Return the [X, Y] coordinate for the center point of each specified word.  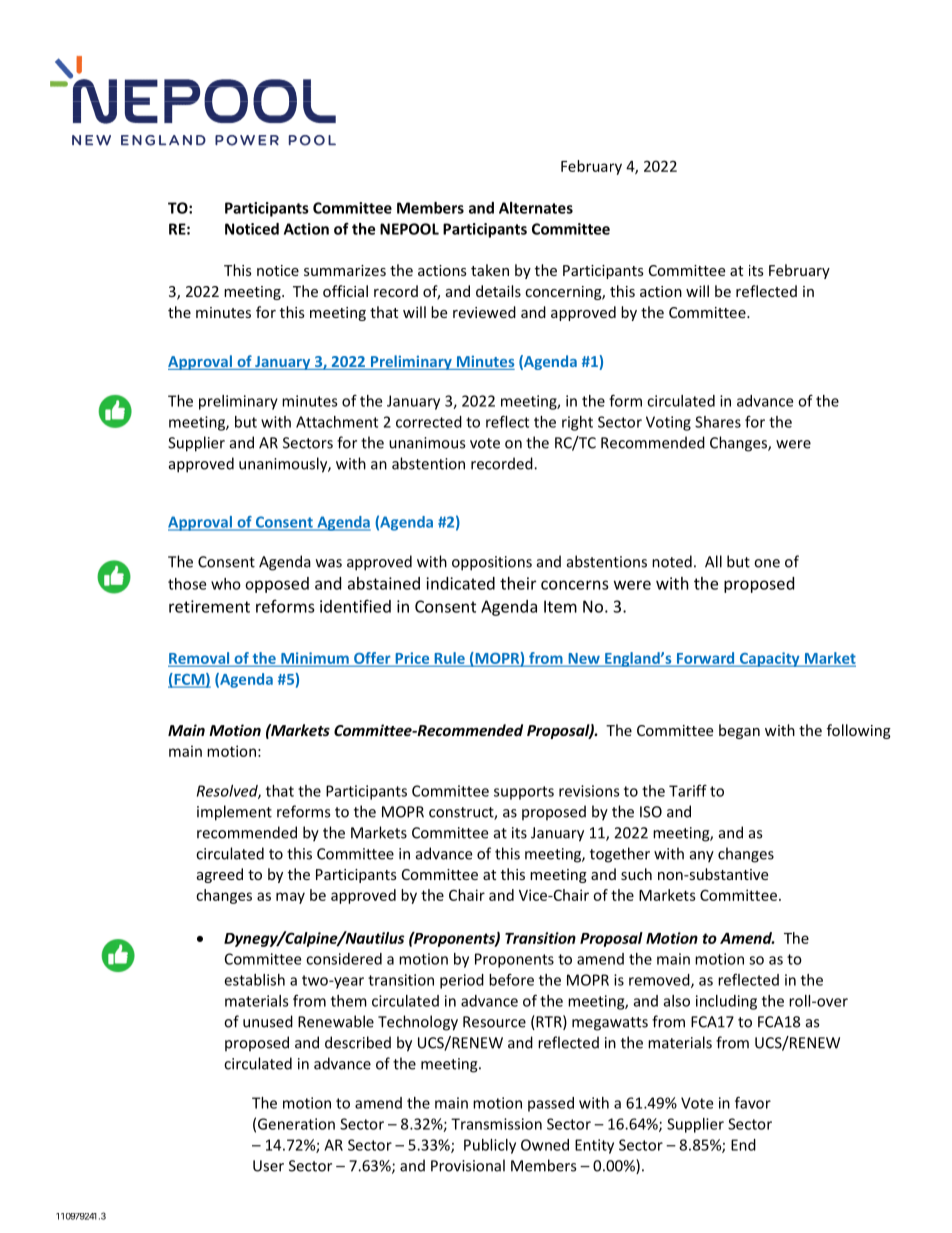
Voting [668, 423]
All [713, 561]
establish [255, 980]
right [577, 423]
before [511, 980]
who [226, 584]
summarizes [345, 270]
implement [234, 813]
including [726, 1002]
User [268, 1166]
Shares [718, 422]
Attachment [337, 422]
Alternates [536, 208]
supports [524, 793]
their [518, 583]
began [739, 731]
